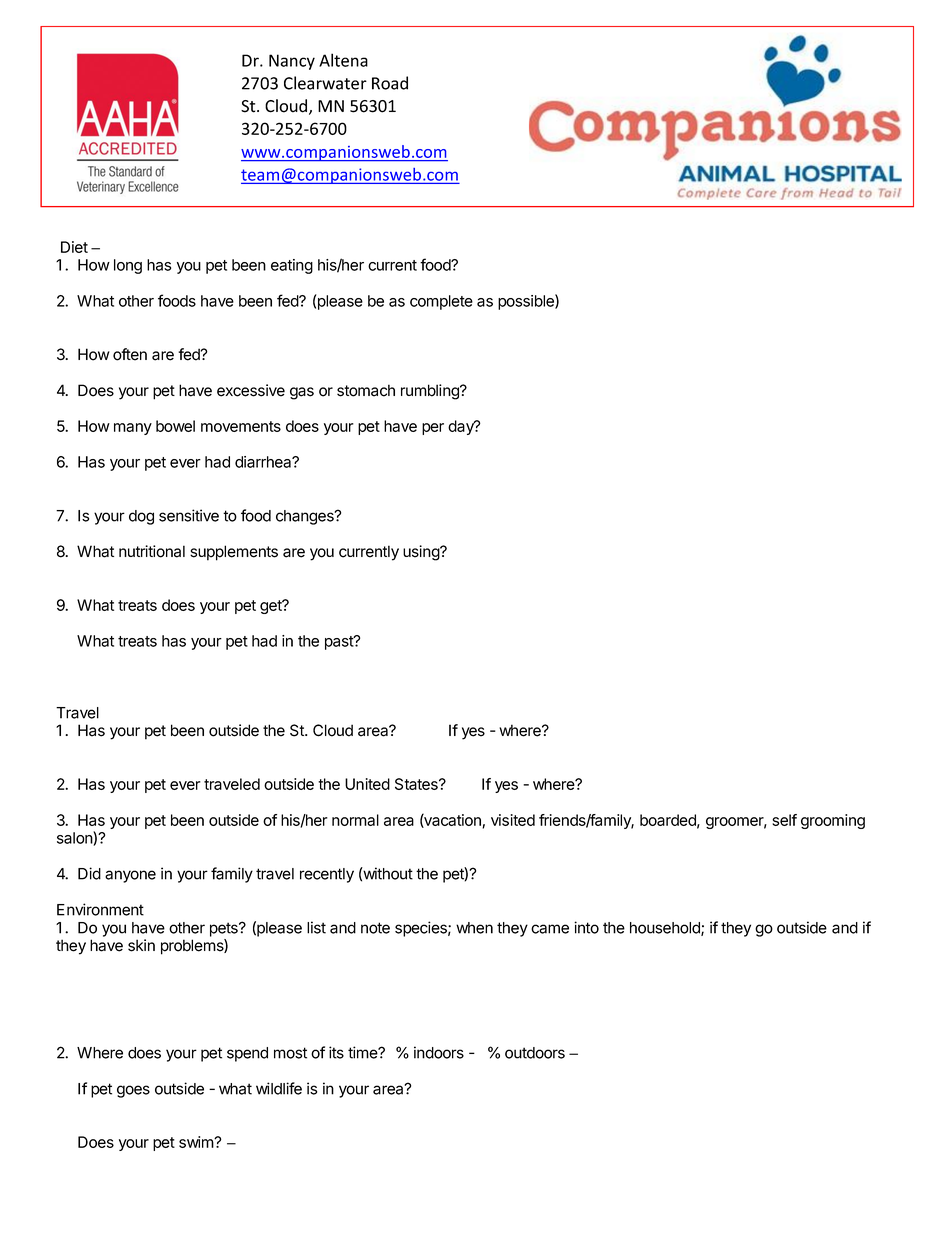 Image resolution: width=952 pixels, height=1233 pixels. I want to click on using, so click(422, 553).
